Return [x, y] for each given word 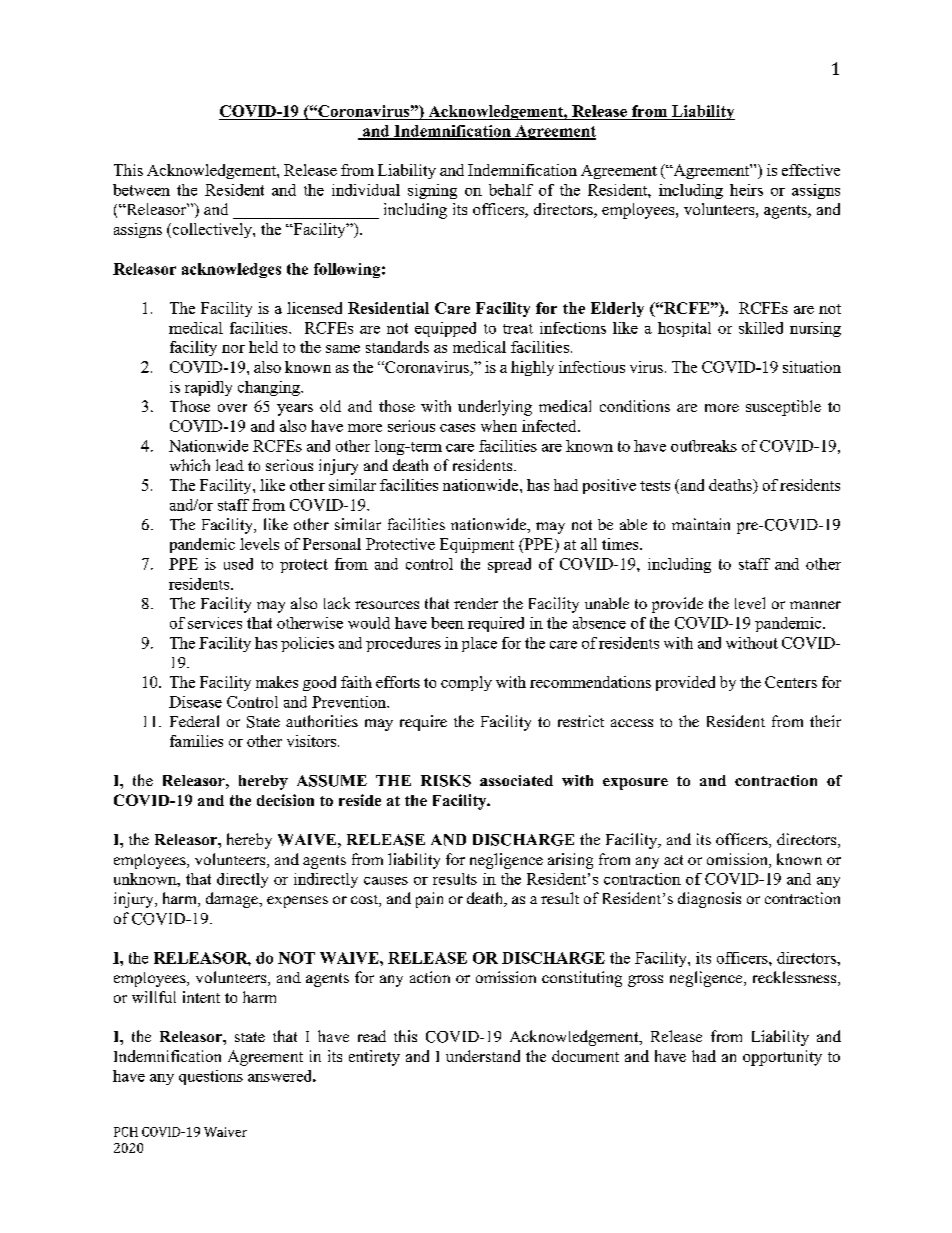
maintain [701, 524]
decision [285, 800]
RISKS [446, 781]
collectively [212, 230]
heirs [746, 190]
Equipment [477, 545]
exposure [635, 784]
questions [211, 1077]
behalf [511, 190]
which [190, 465]
